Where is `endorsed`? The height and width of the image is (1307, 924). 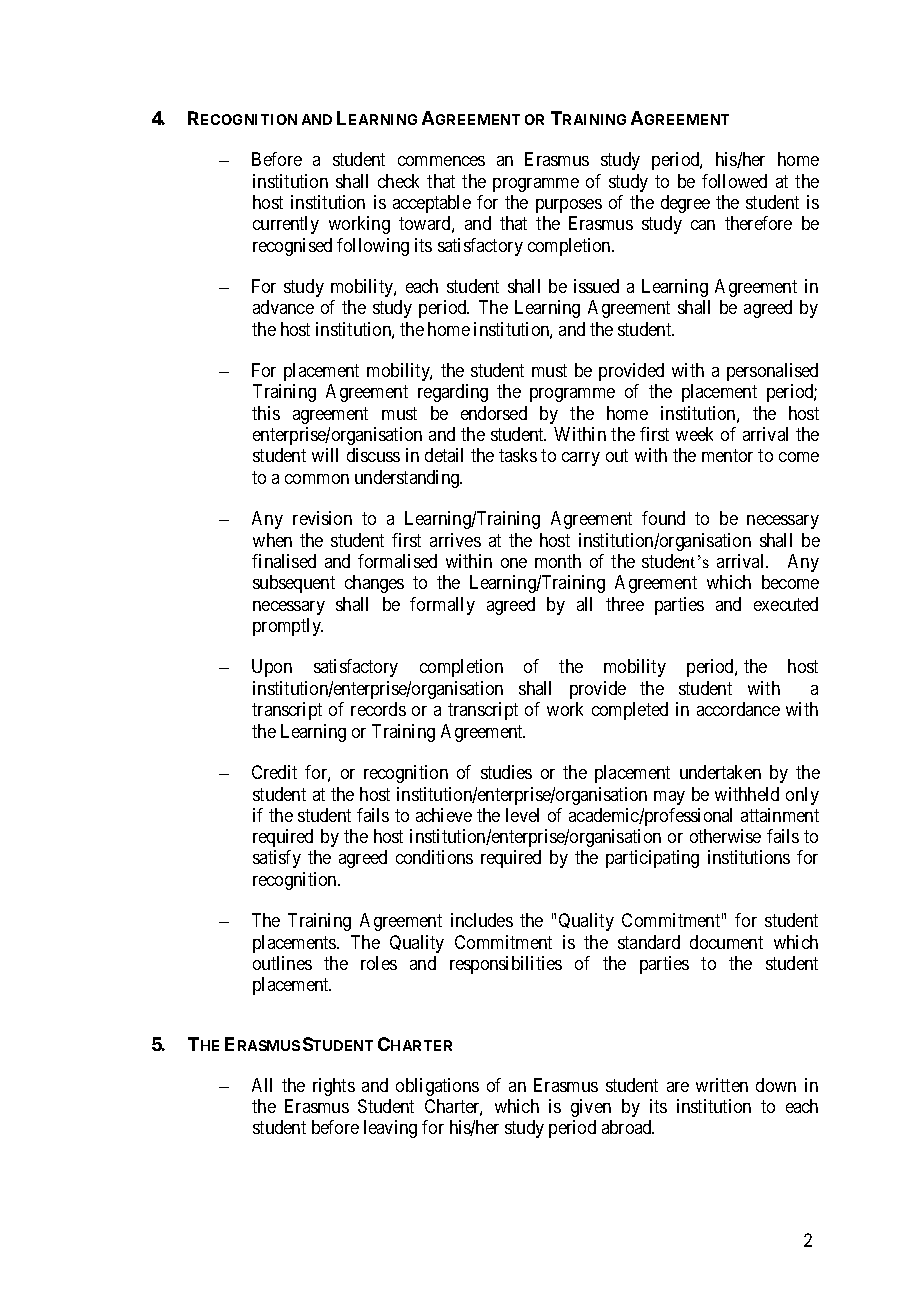 endorsed is located at coordinates (494, 413).
